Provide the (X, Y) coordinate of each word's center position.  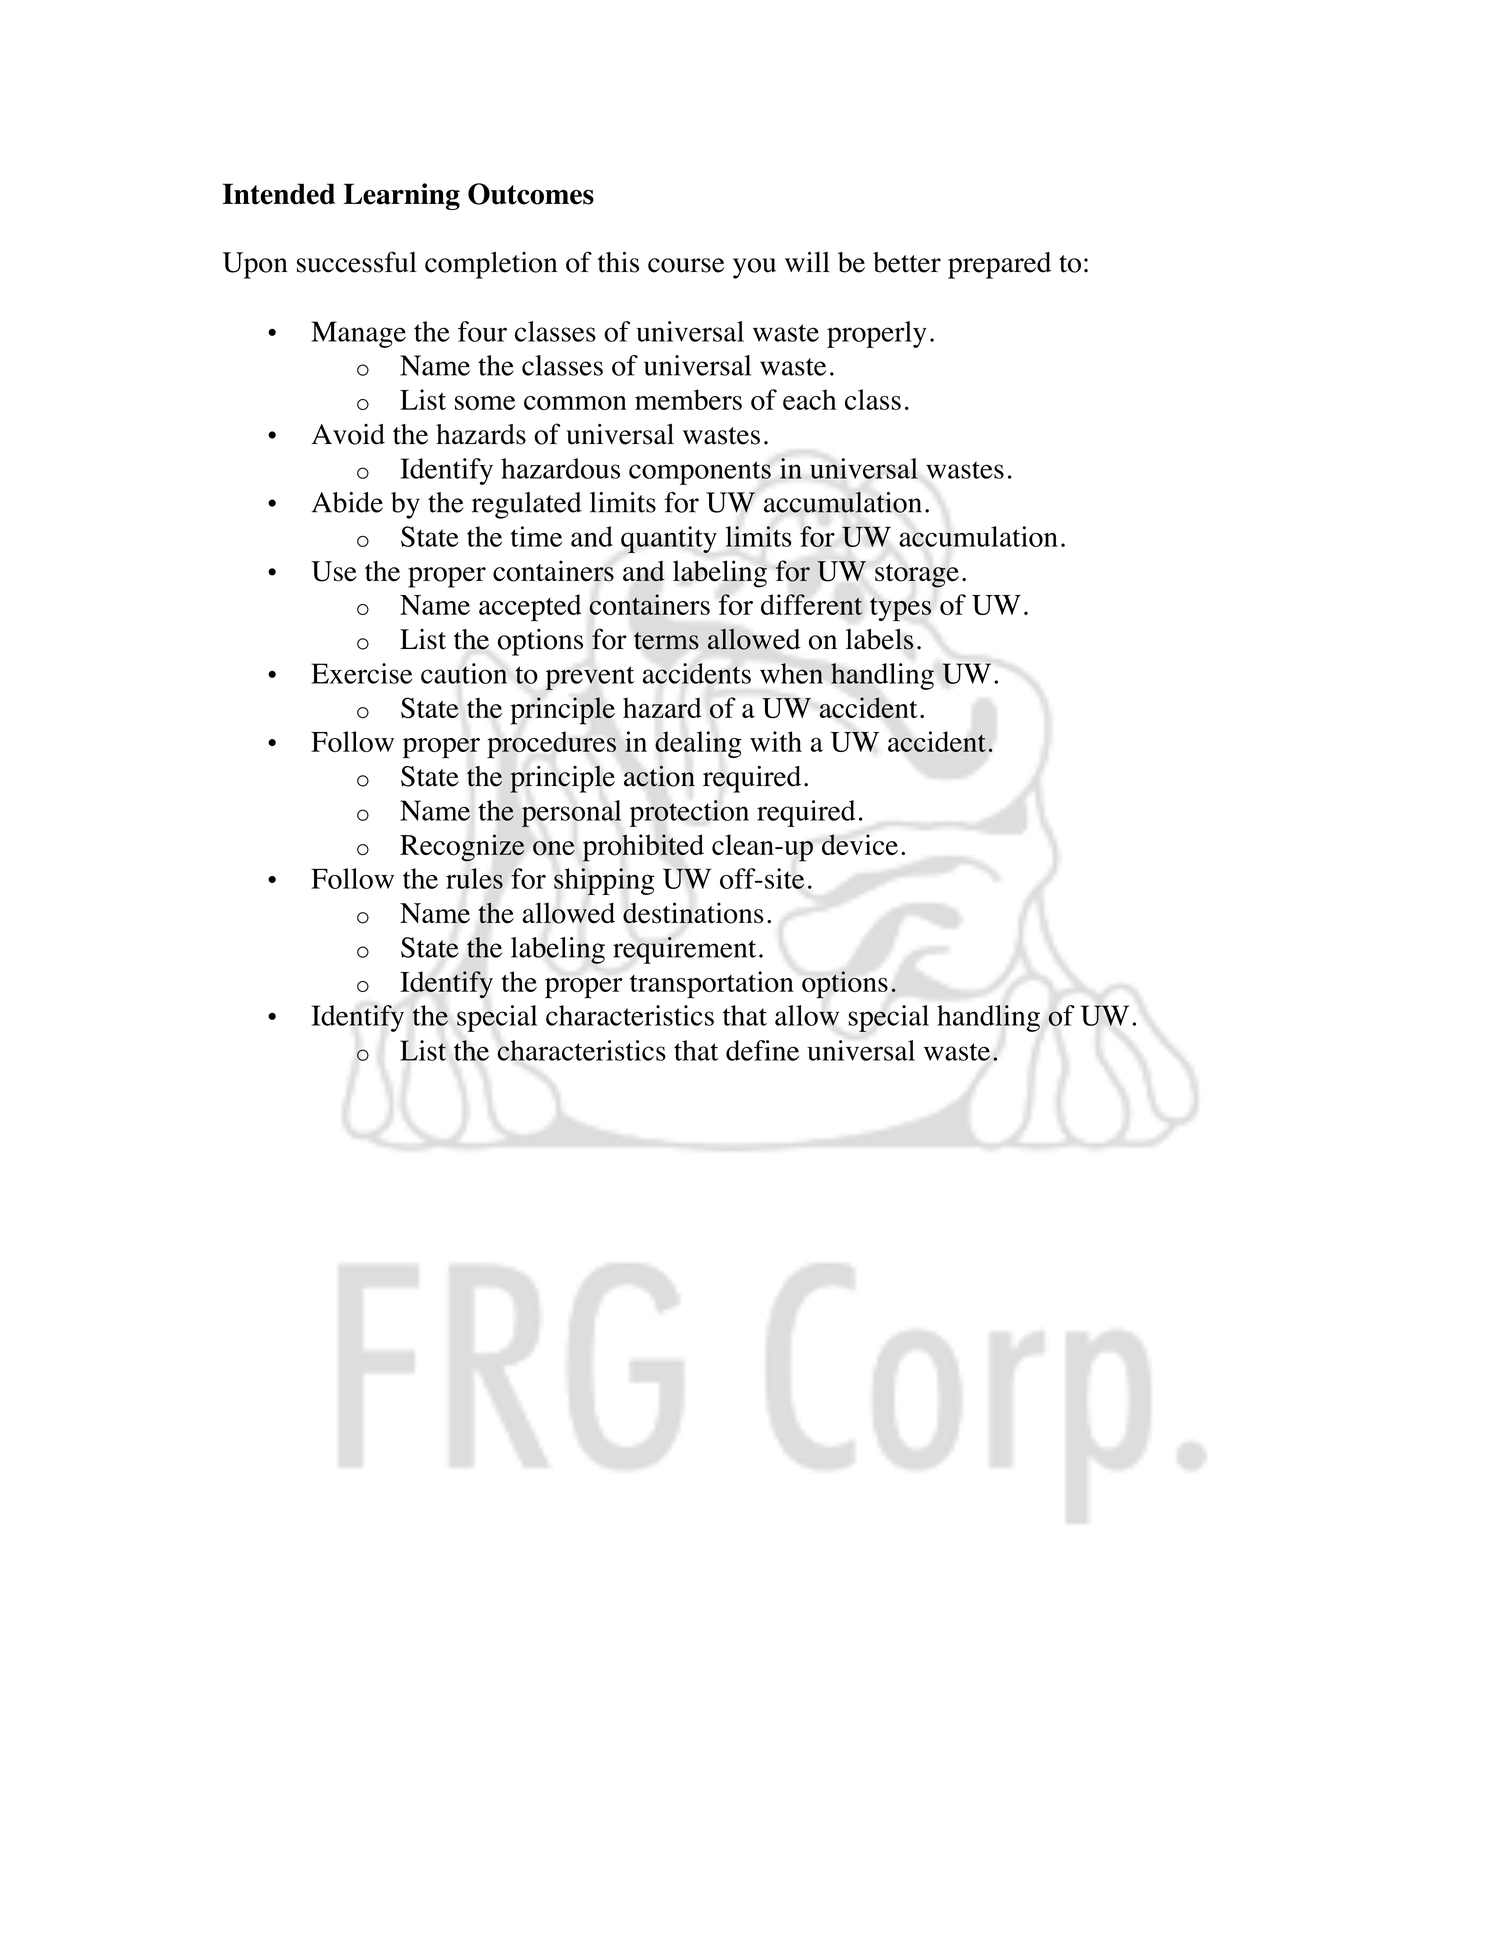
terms (666, 641)
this (618, 262)
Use (334, 571)
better (907, 262)
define (762, 1050)
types (900, 609)
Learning (402, 196)
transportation (712, 985)
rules (474, 878)
